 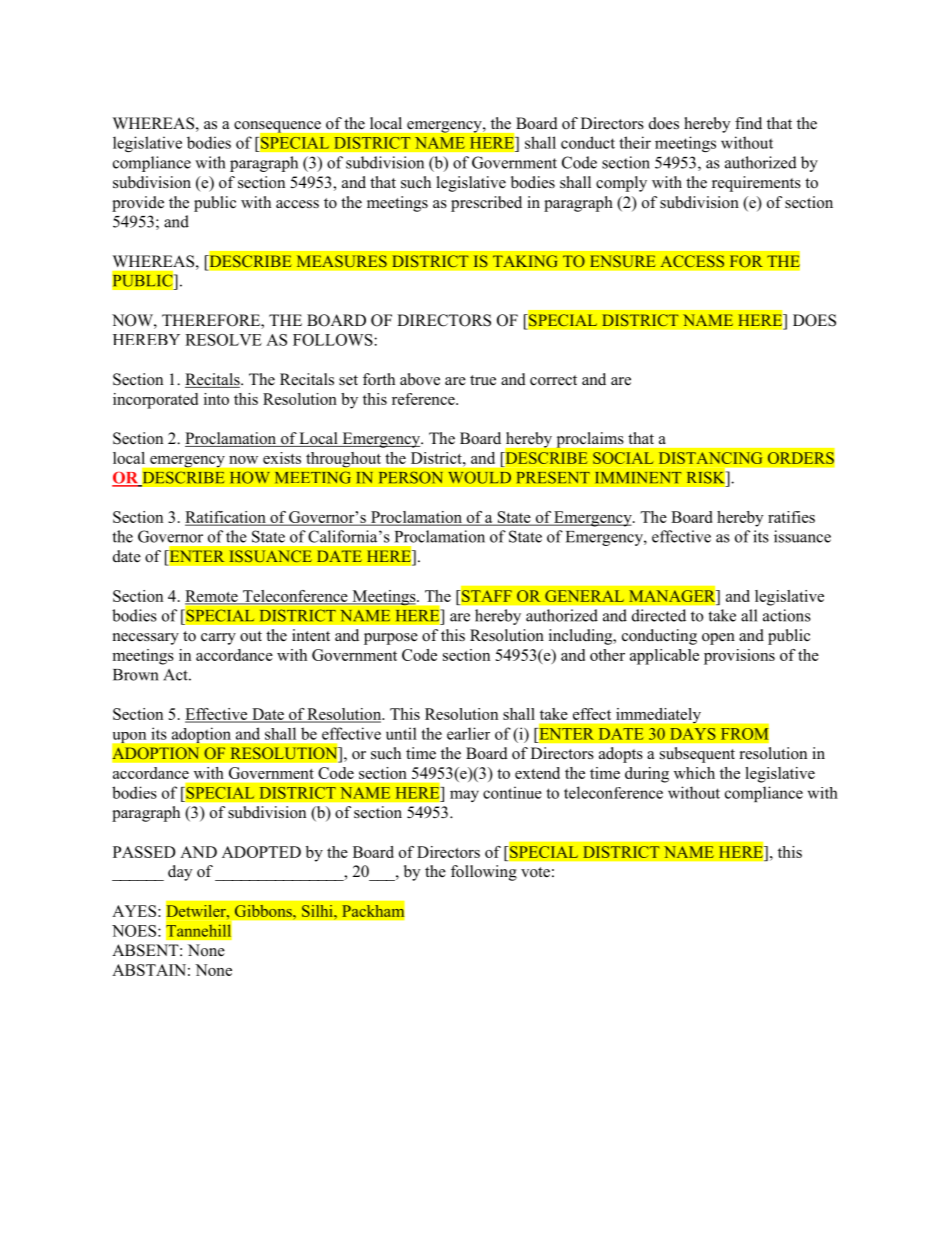 What do you see at coordinates (638, 478) in the screenshot?
I see `IMMINENT` at bounding box center [638, 478].
